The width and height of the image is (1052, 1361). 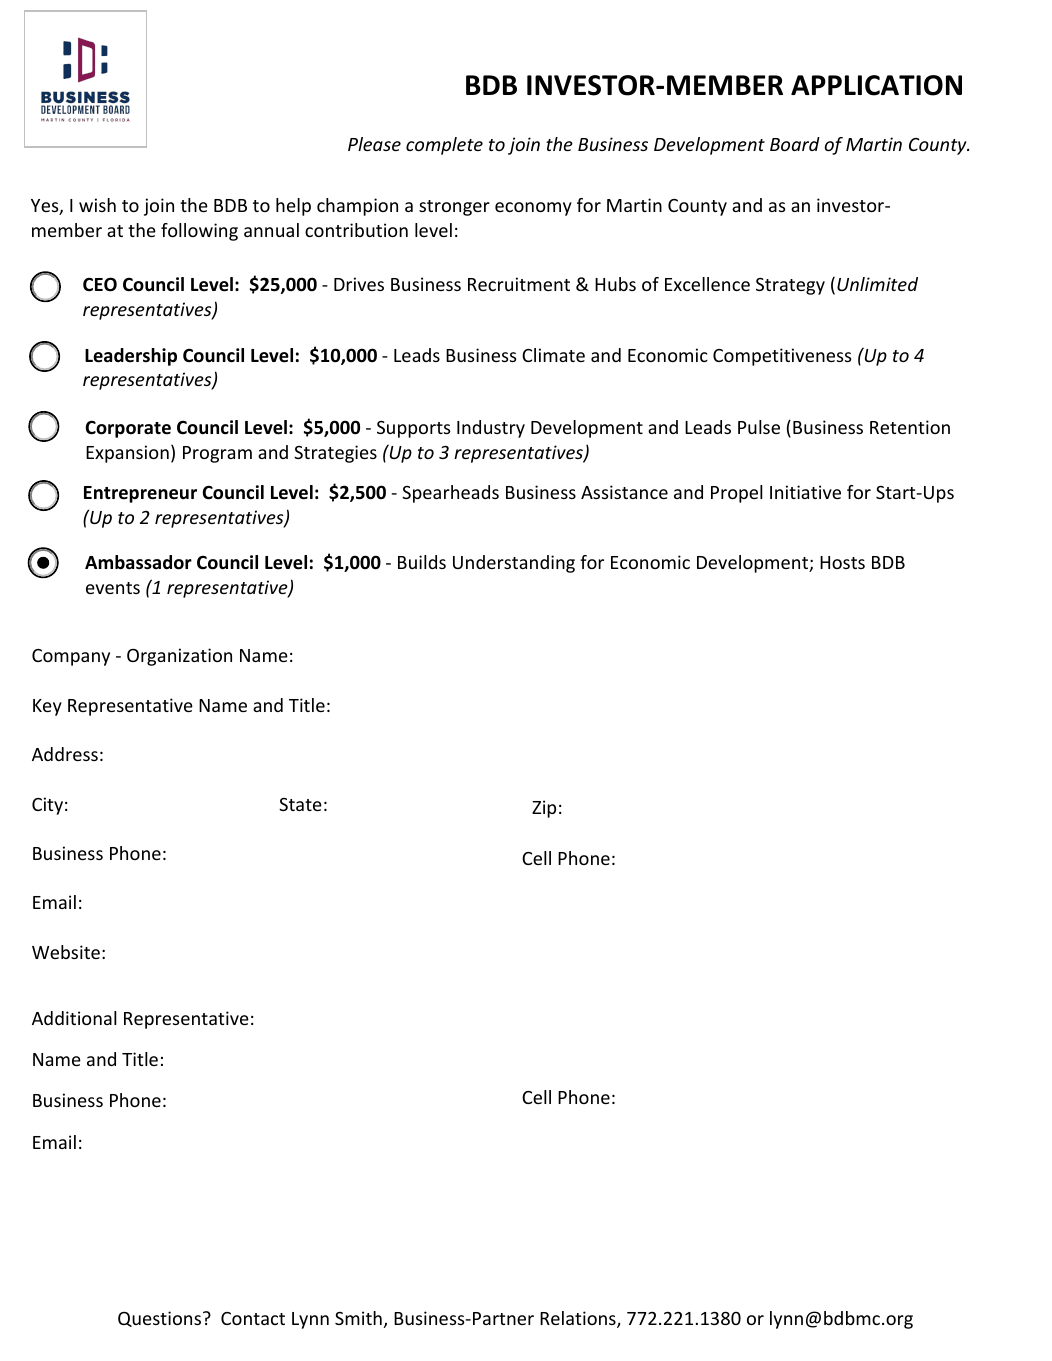 What do you see at coordinates (161, 1319) in the image?
I see `Questions` at bounding box center [161, 1319].
